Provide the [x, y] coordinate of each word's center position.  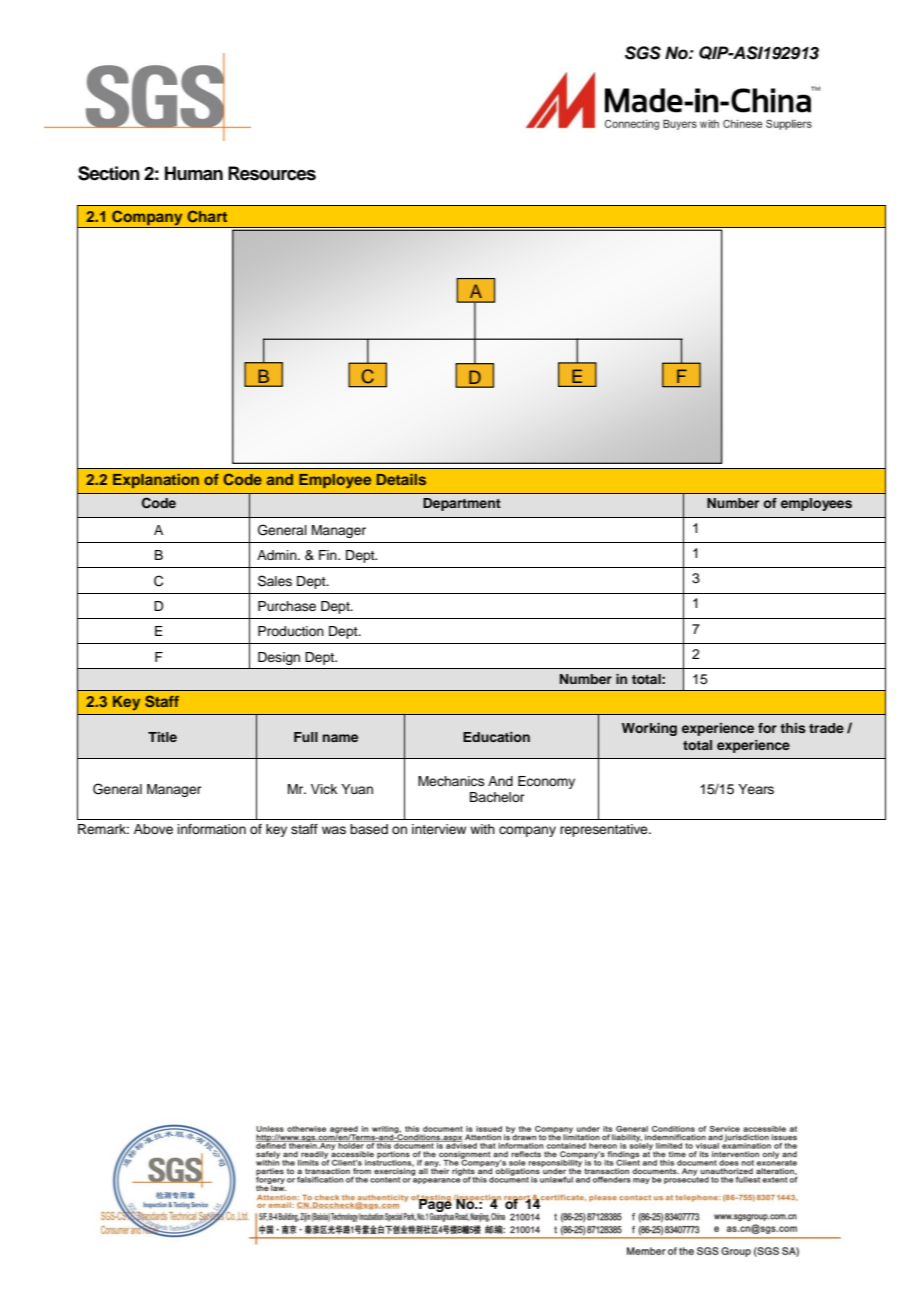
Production [291, 631]
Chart [207, 216]
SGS [643, 53]
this [793, 728]
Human [194, 173]
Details [401, 479]
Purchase [287, 606]
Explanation [156, 481]
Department [462, 504]
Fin [329, 555]
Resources [272, 173]
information [212, 829]
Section [109, 173]
